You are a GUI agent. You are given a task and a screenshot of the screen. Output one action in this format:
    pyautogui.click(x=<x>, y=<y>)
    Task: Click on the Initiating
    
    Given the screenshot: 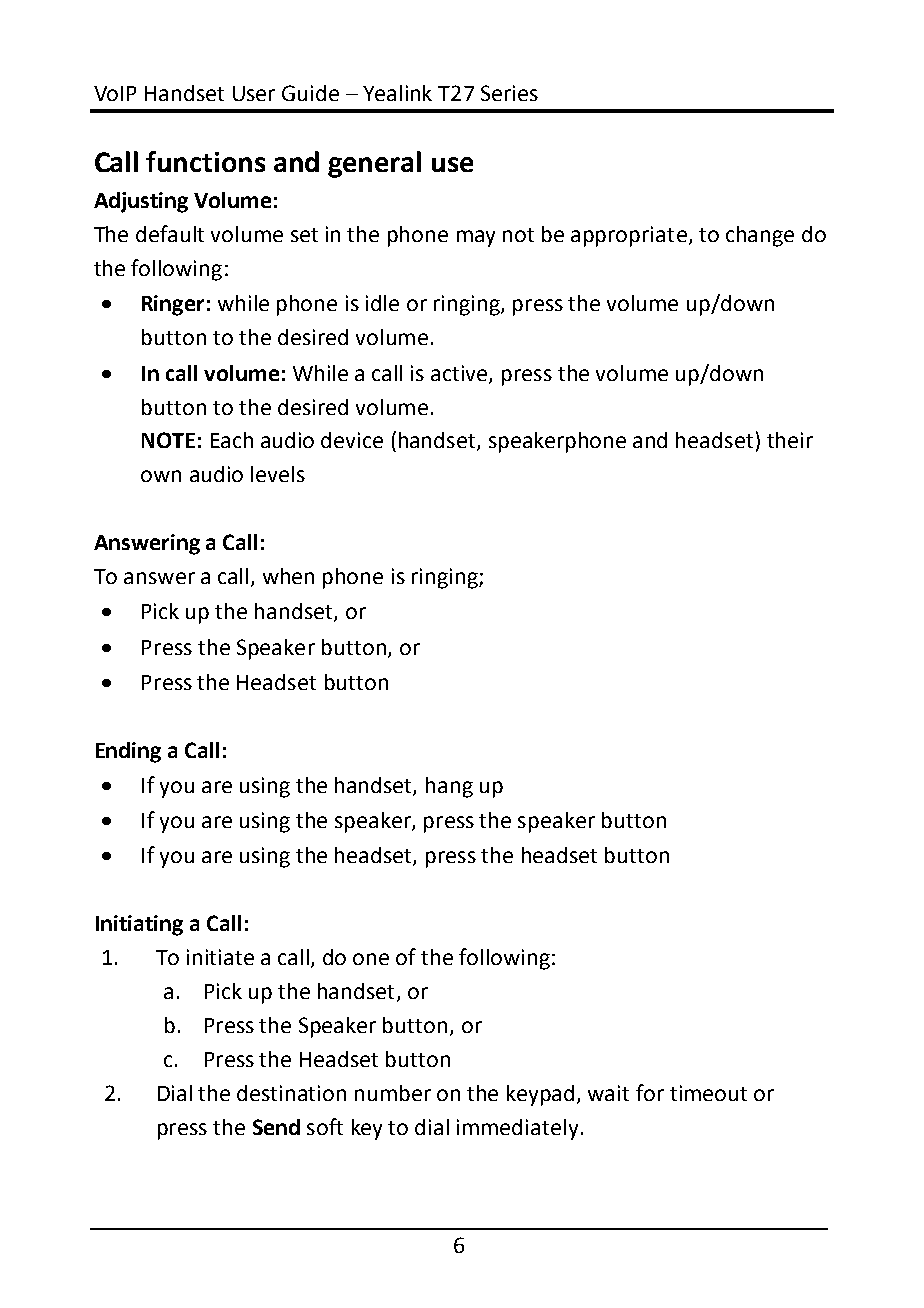 What is the action you would take?
    pyautogui.click(x=139, y=925)
